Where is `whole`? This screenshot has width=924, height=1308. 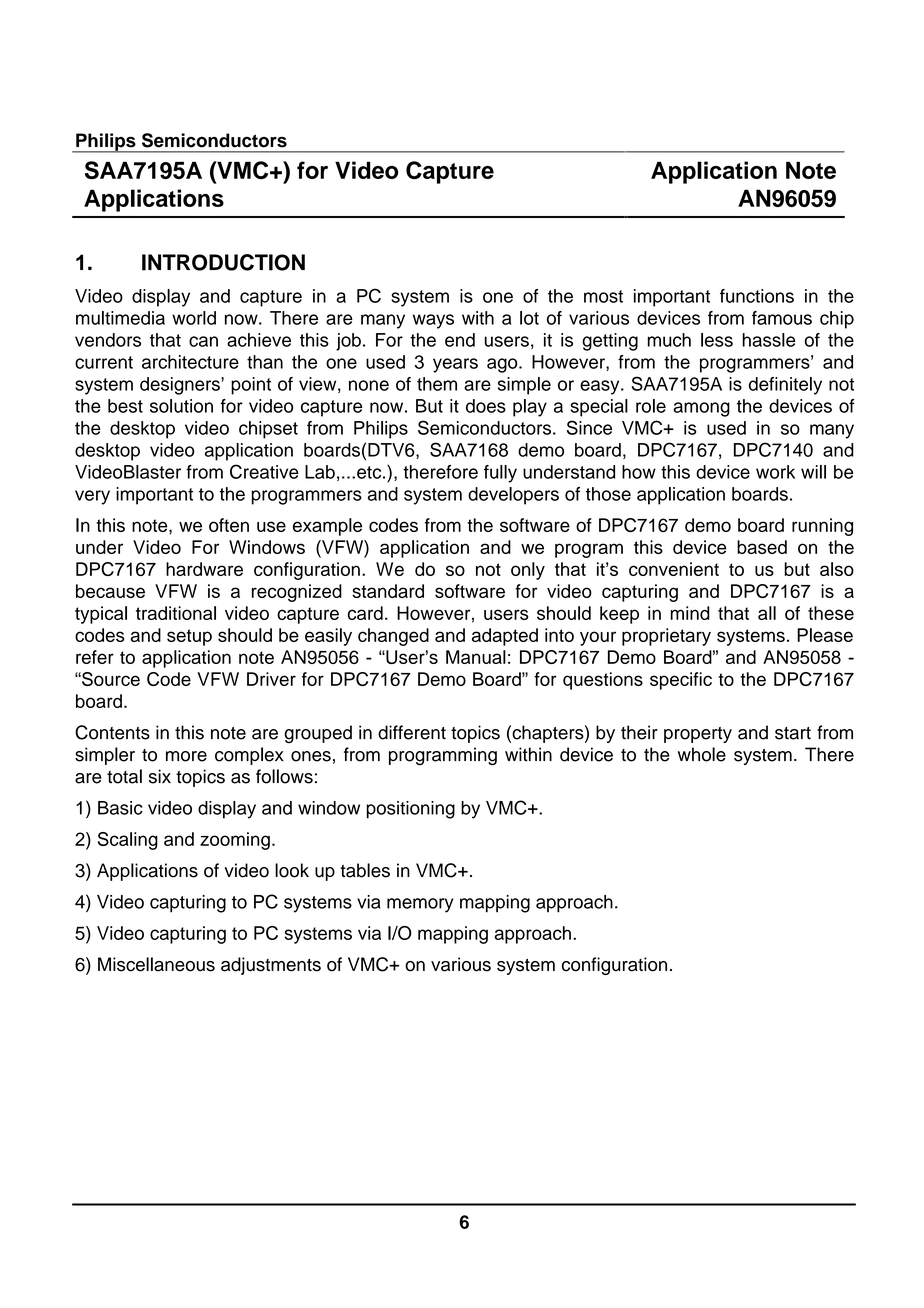
whole is located at coordinates (702, 754).
